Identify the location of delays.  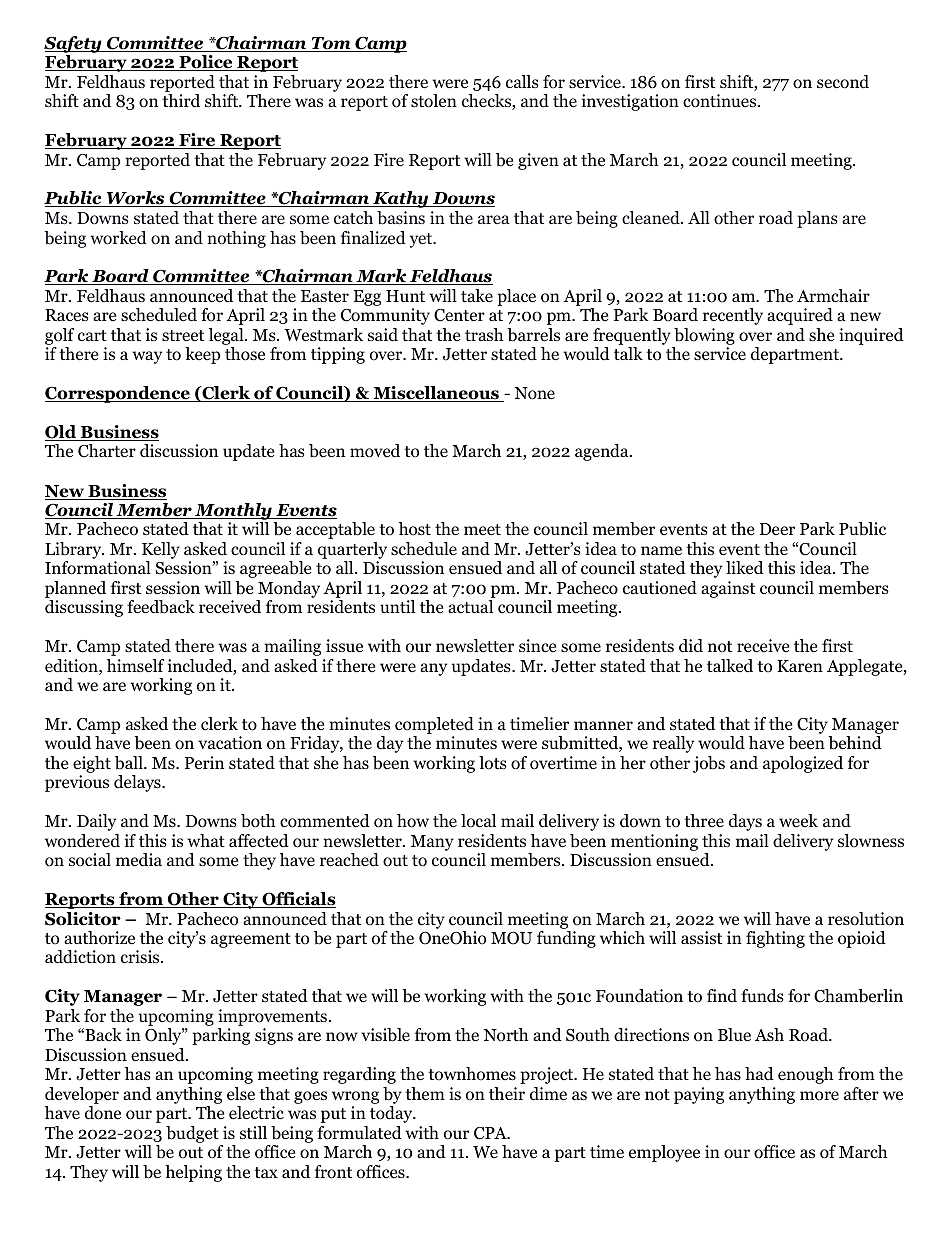
(138, 783).
